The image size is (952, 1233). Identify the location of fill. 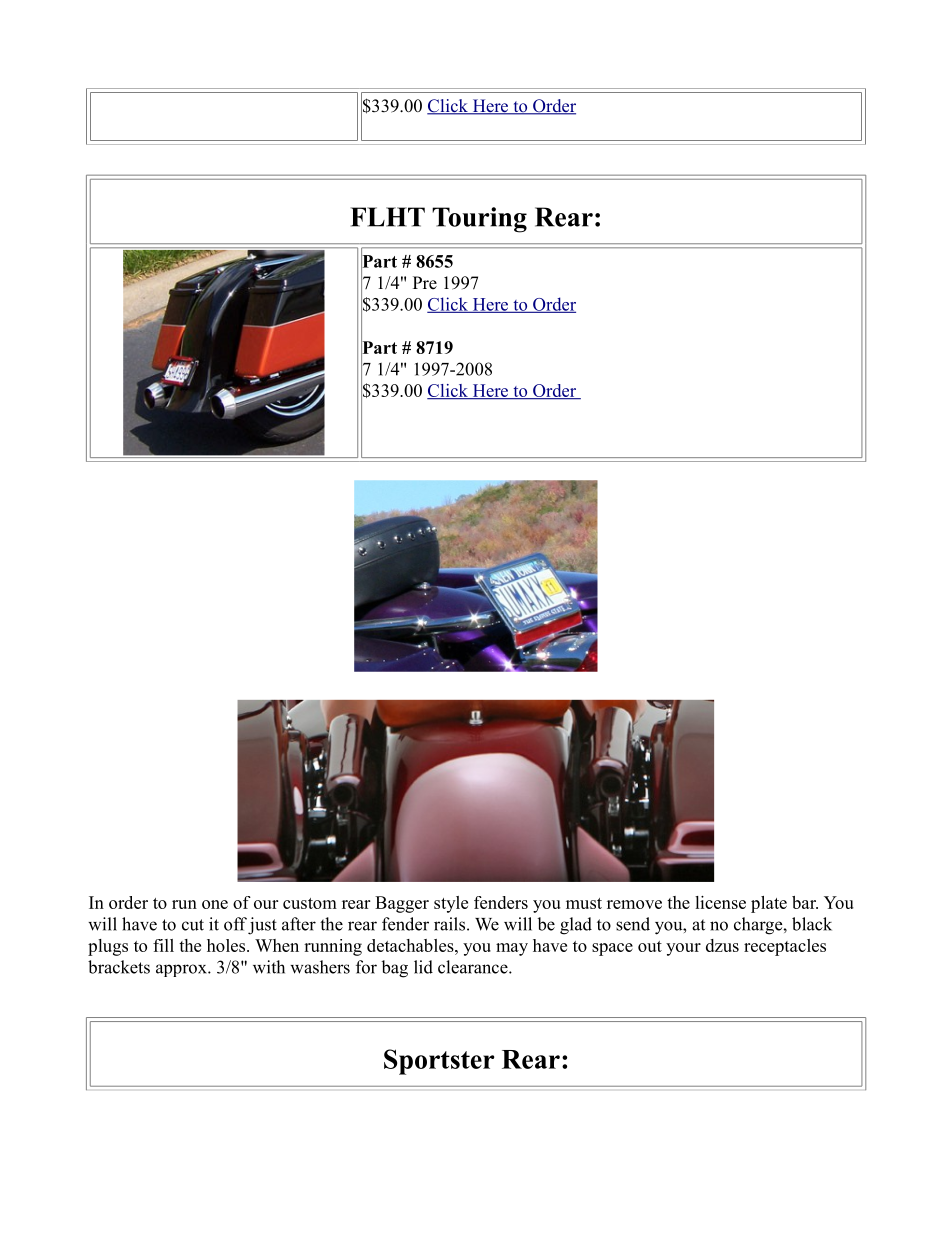
(163, 945).
